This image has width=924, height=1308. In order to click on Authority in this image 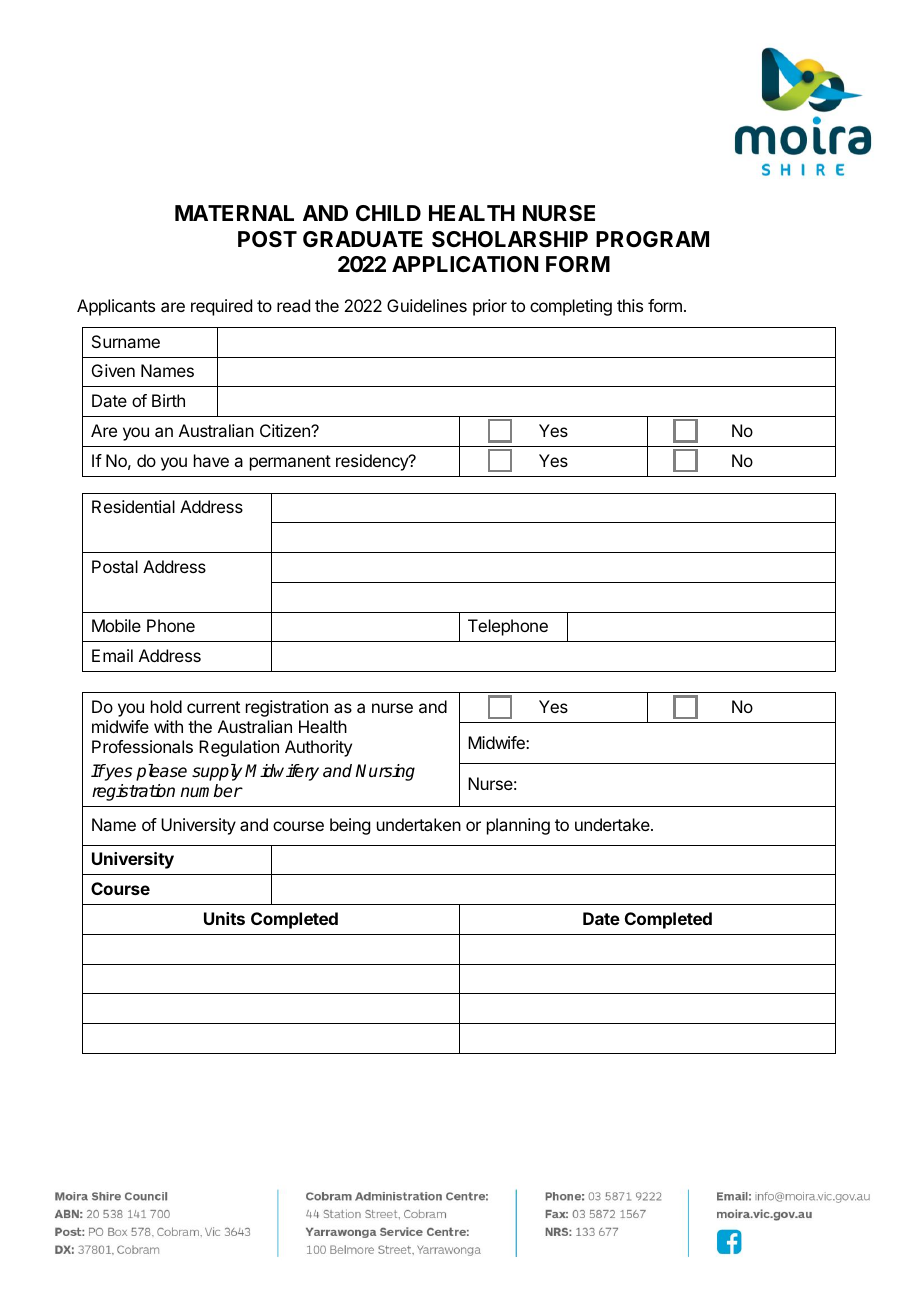, I will do `click(318, 748)`.
